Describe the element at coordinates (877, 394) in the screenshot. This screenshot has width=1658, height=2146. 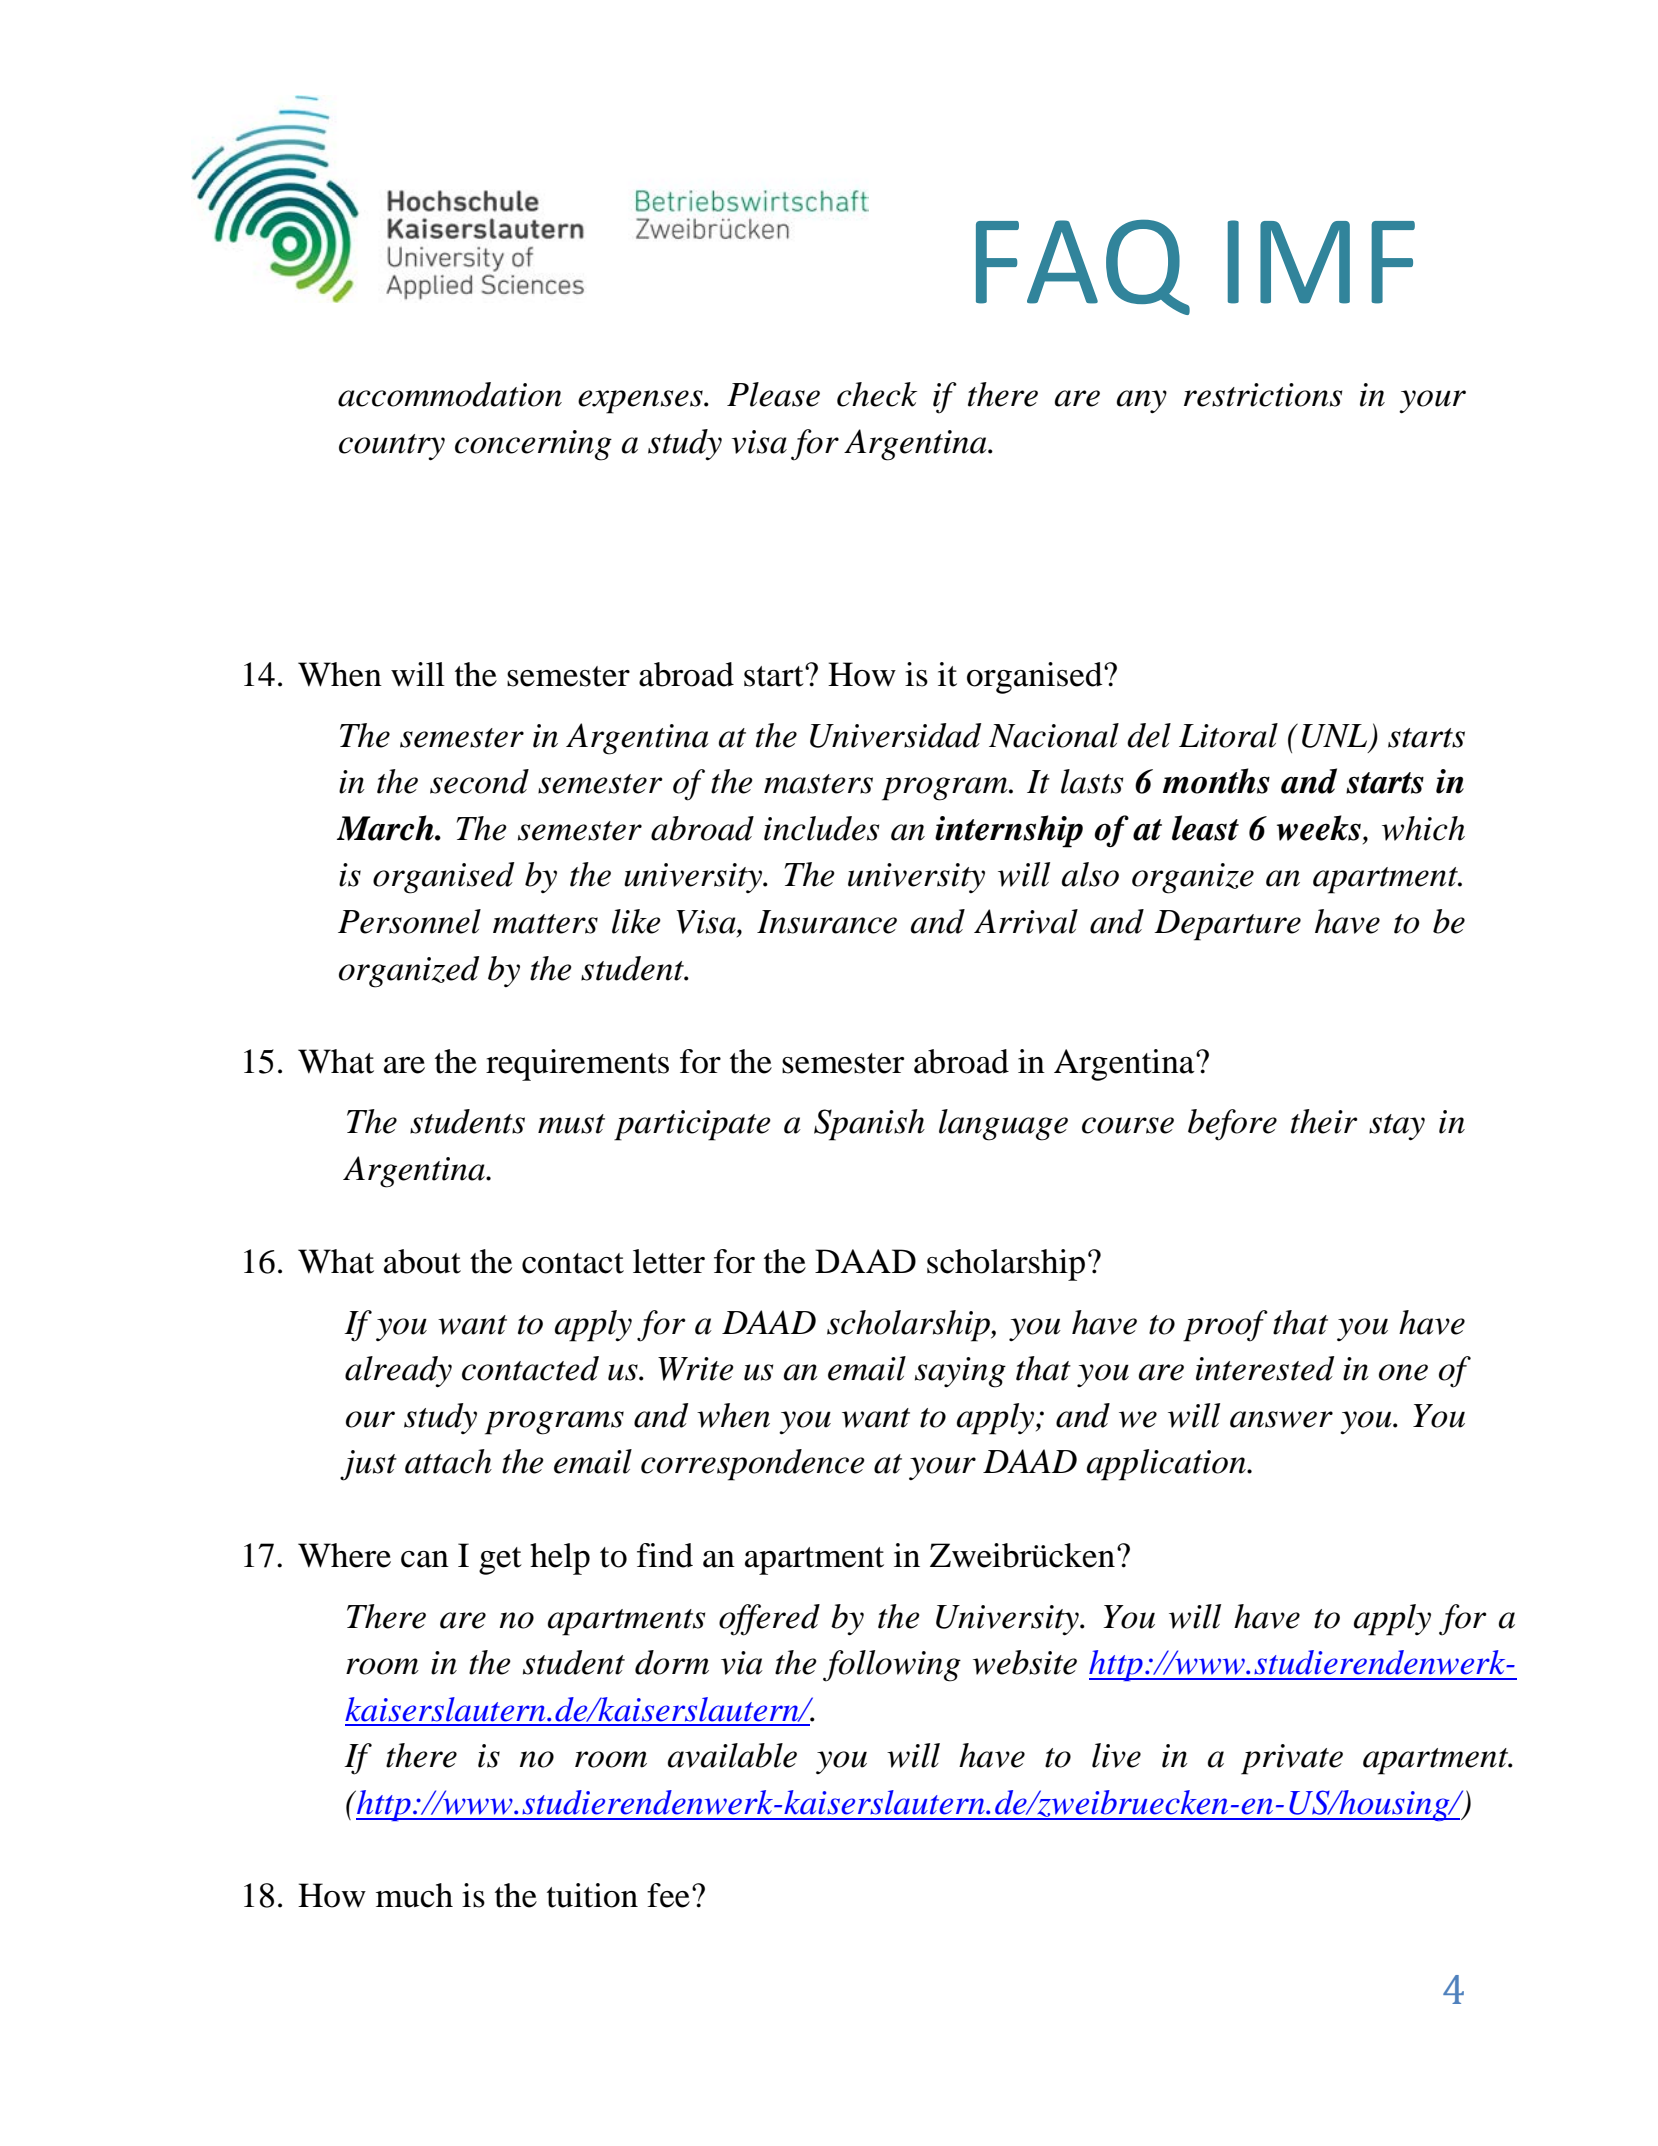
I see `check` at that location.
